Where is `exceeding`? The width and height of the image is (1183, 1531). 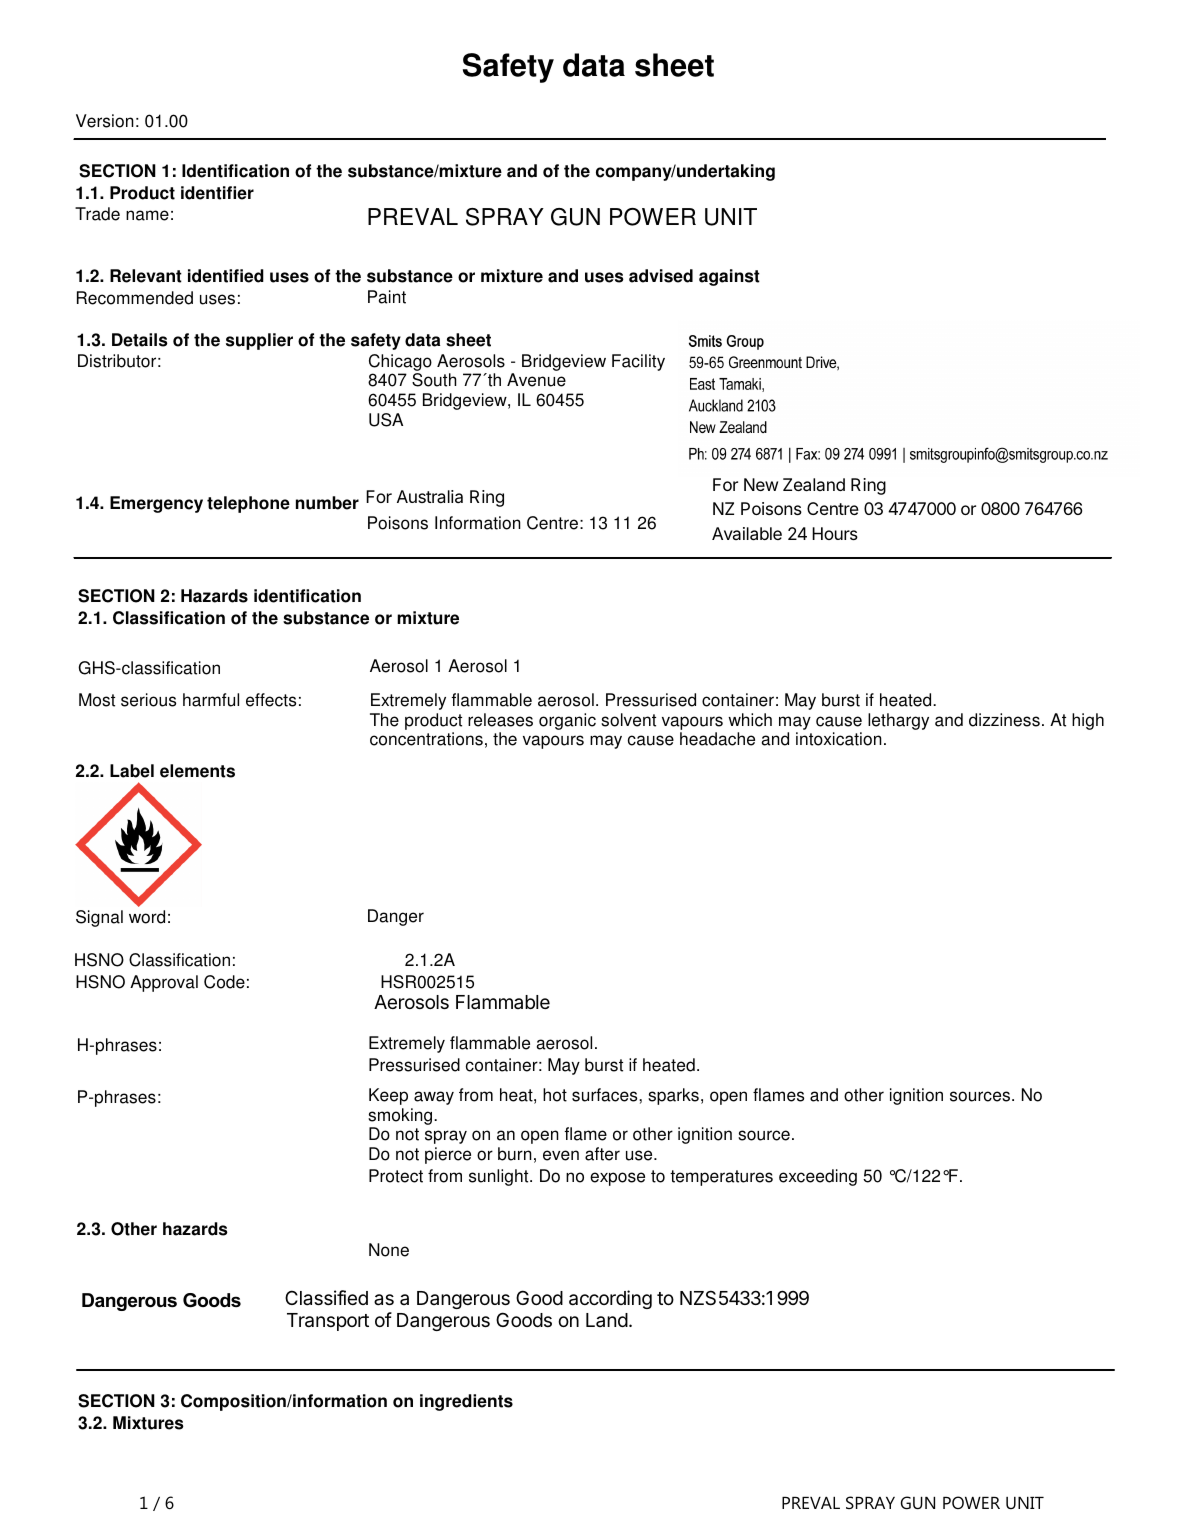 exceeding is located at coordinates (818, 1177).
